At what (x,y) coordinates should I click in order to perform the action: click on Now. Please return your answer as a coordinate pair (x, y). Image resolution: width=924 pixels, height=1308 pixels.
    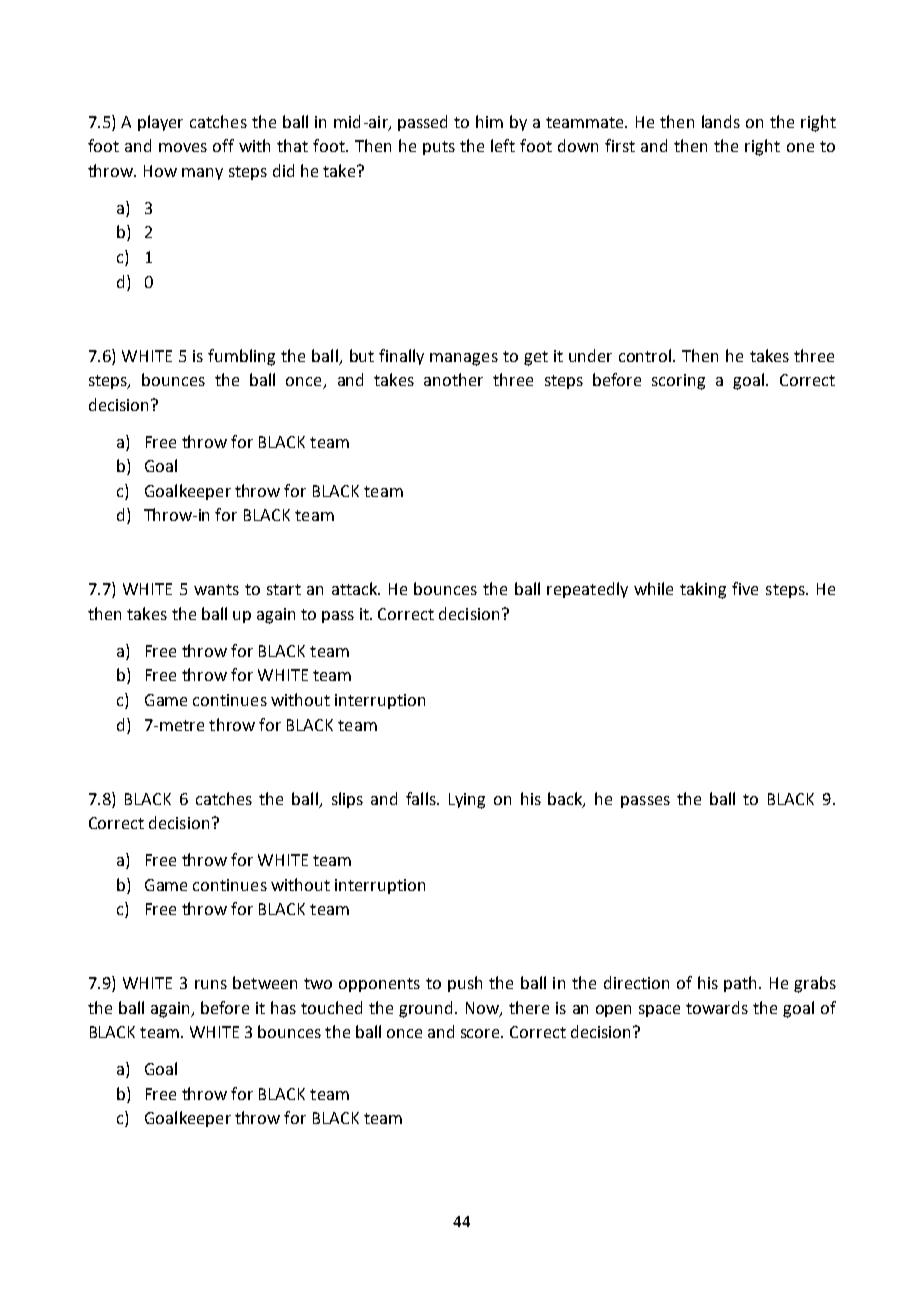
    Looking at the image, I should click on (483, 1009).
